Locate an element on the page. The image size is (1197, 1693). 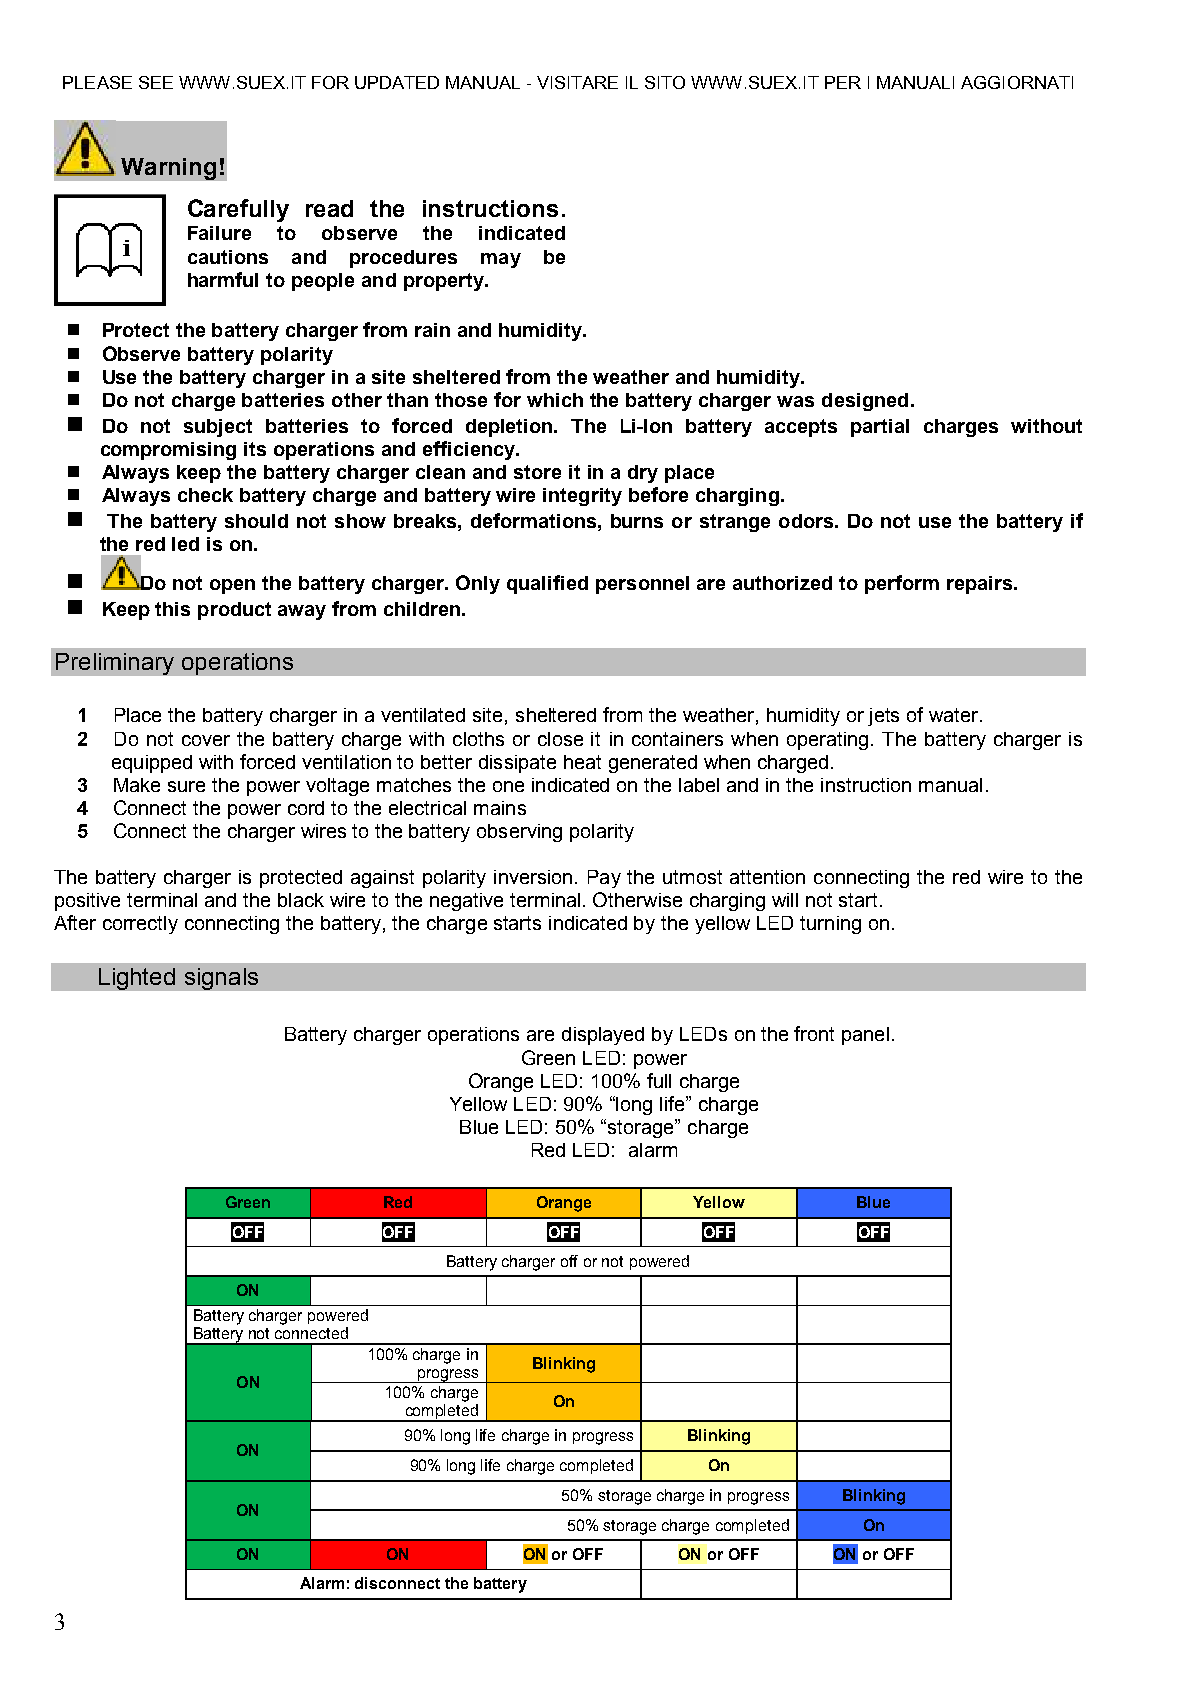
SITO is located at coordinates (665, 82).
